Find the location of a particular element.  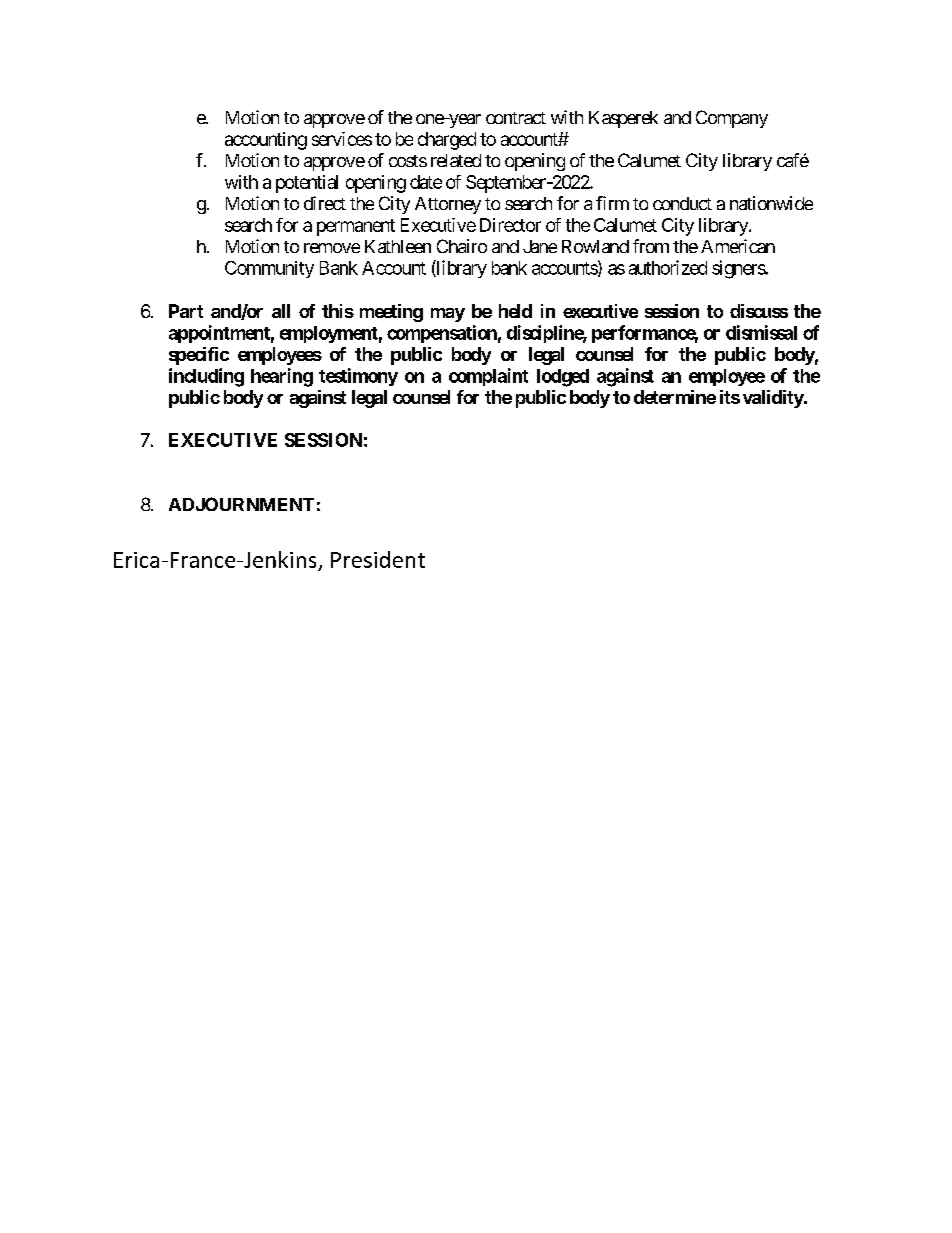

may is located at coordinates (448, 315).
